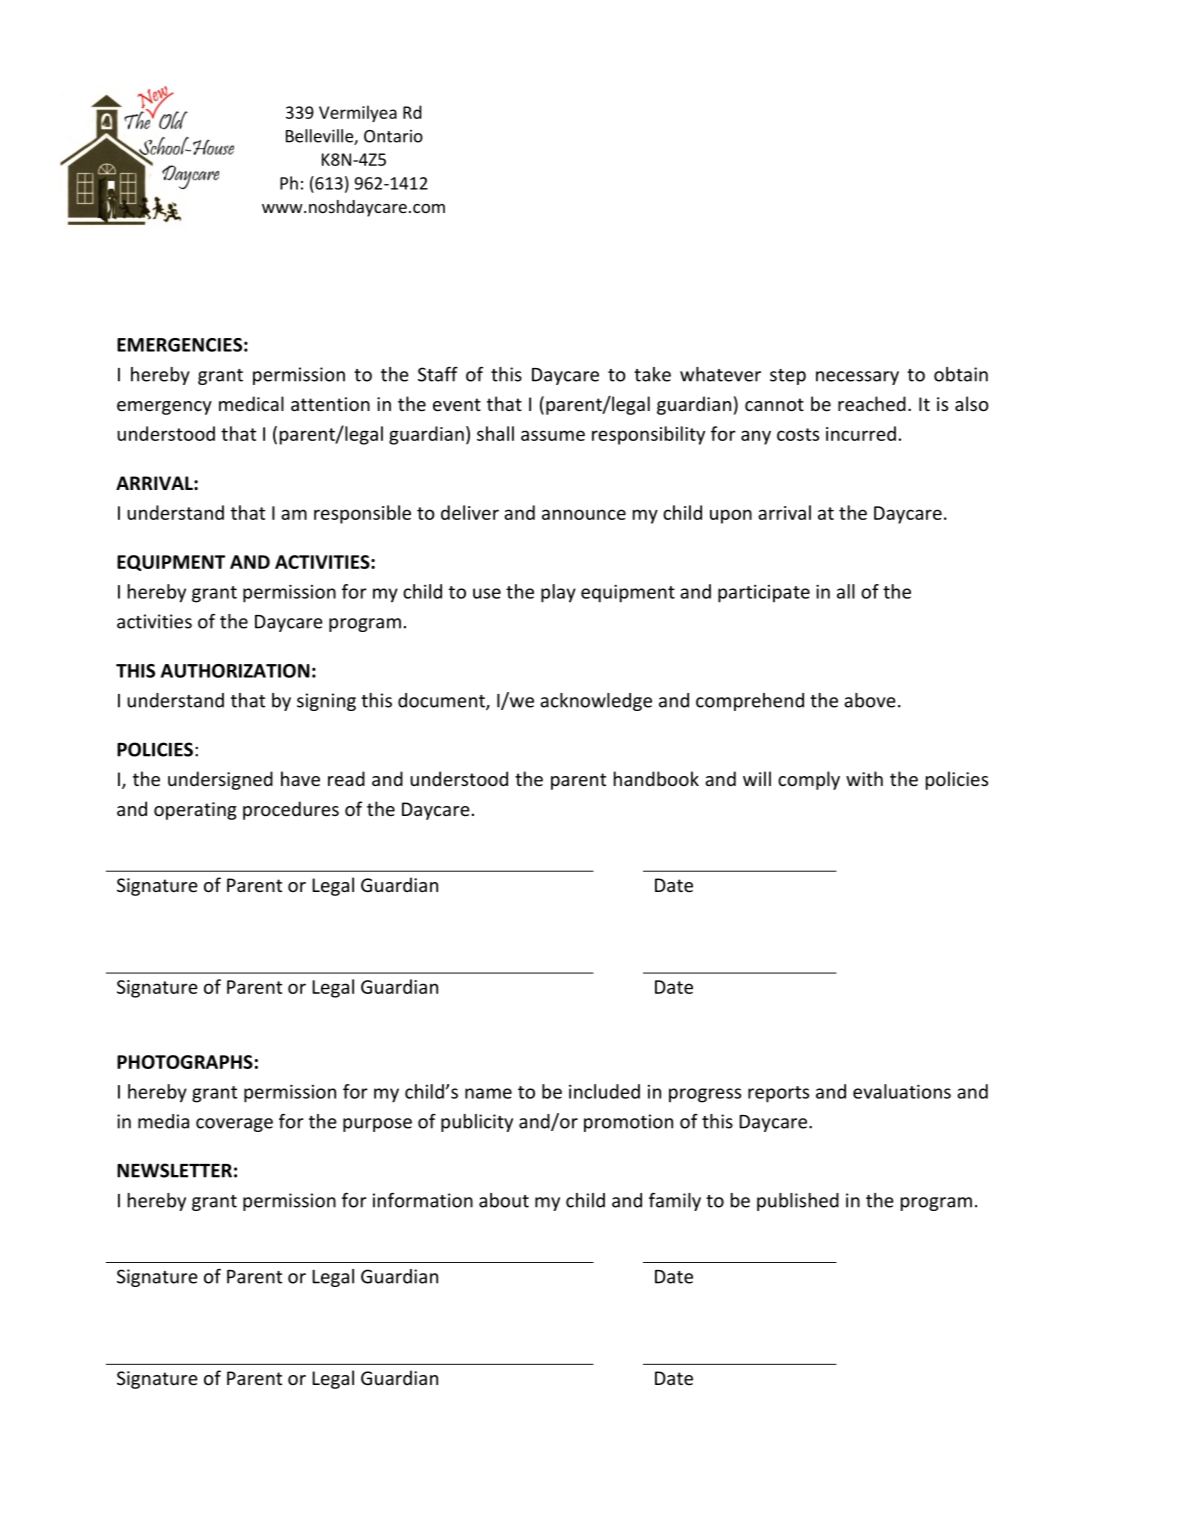 Image resolution: width=1180 pixels, height=1528 pixels. I want to click on included, so click(604, 1091).
